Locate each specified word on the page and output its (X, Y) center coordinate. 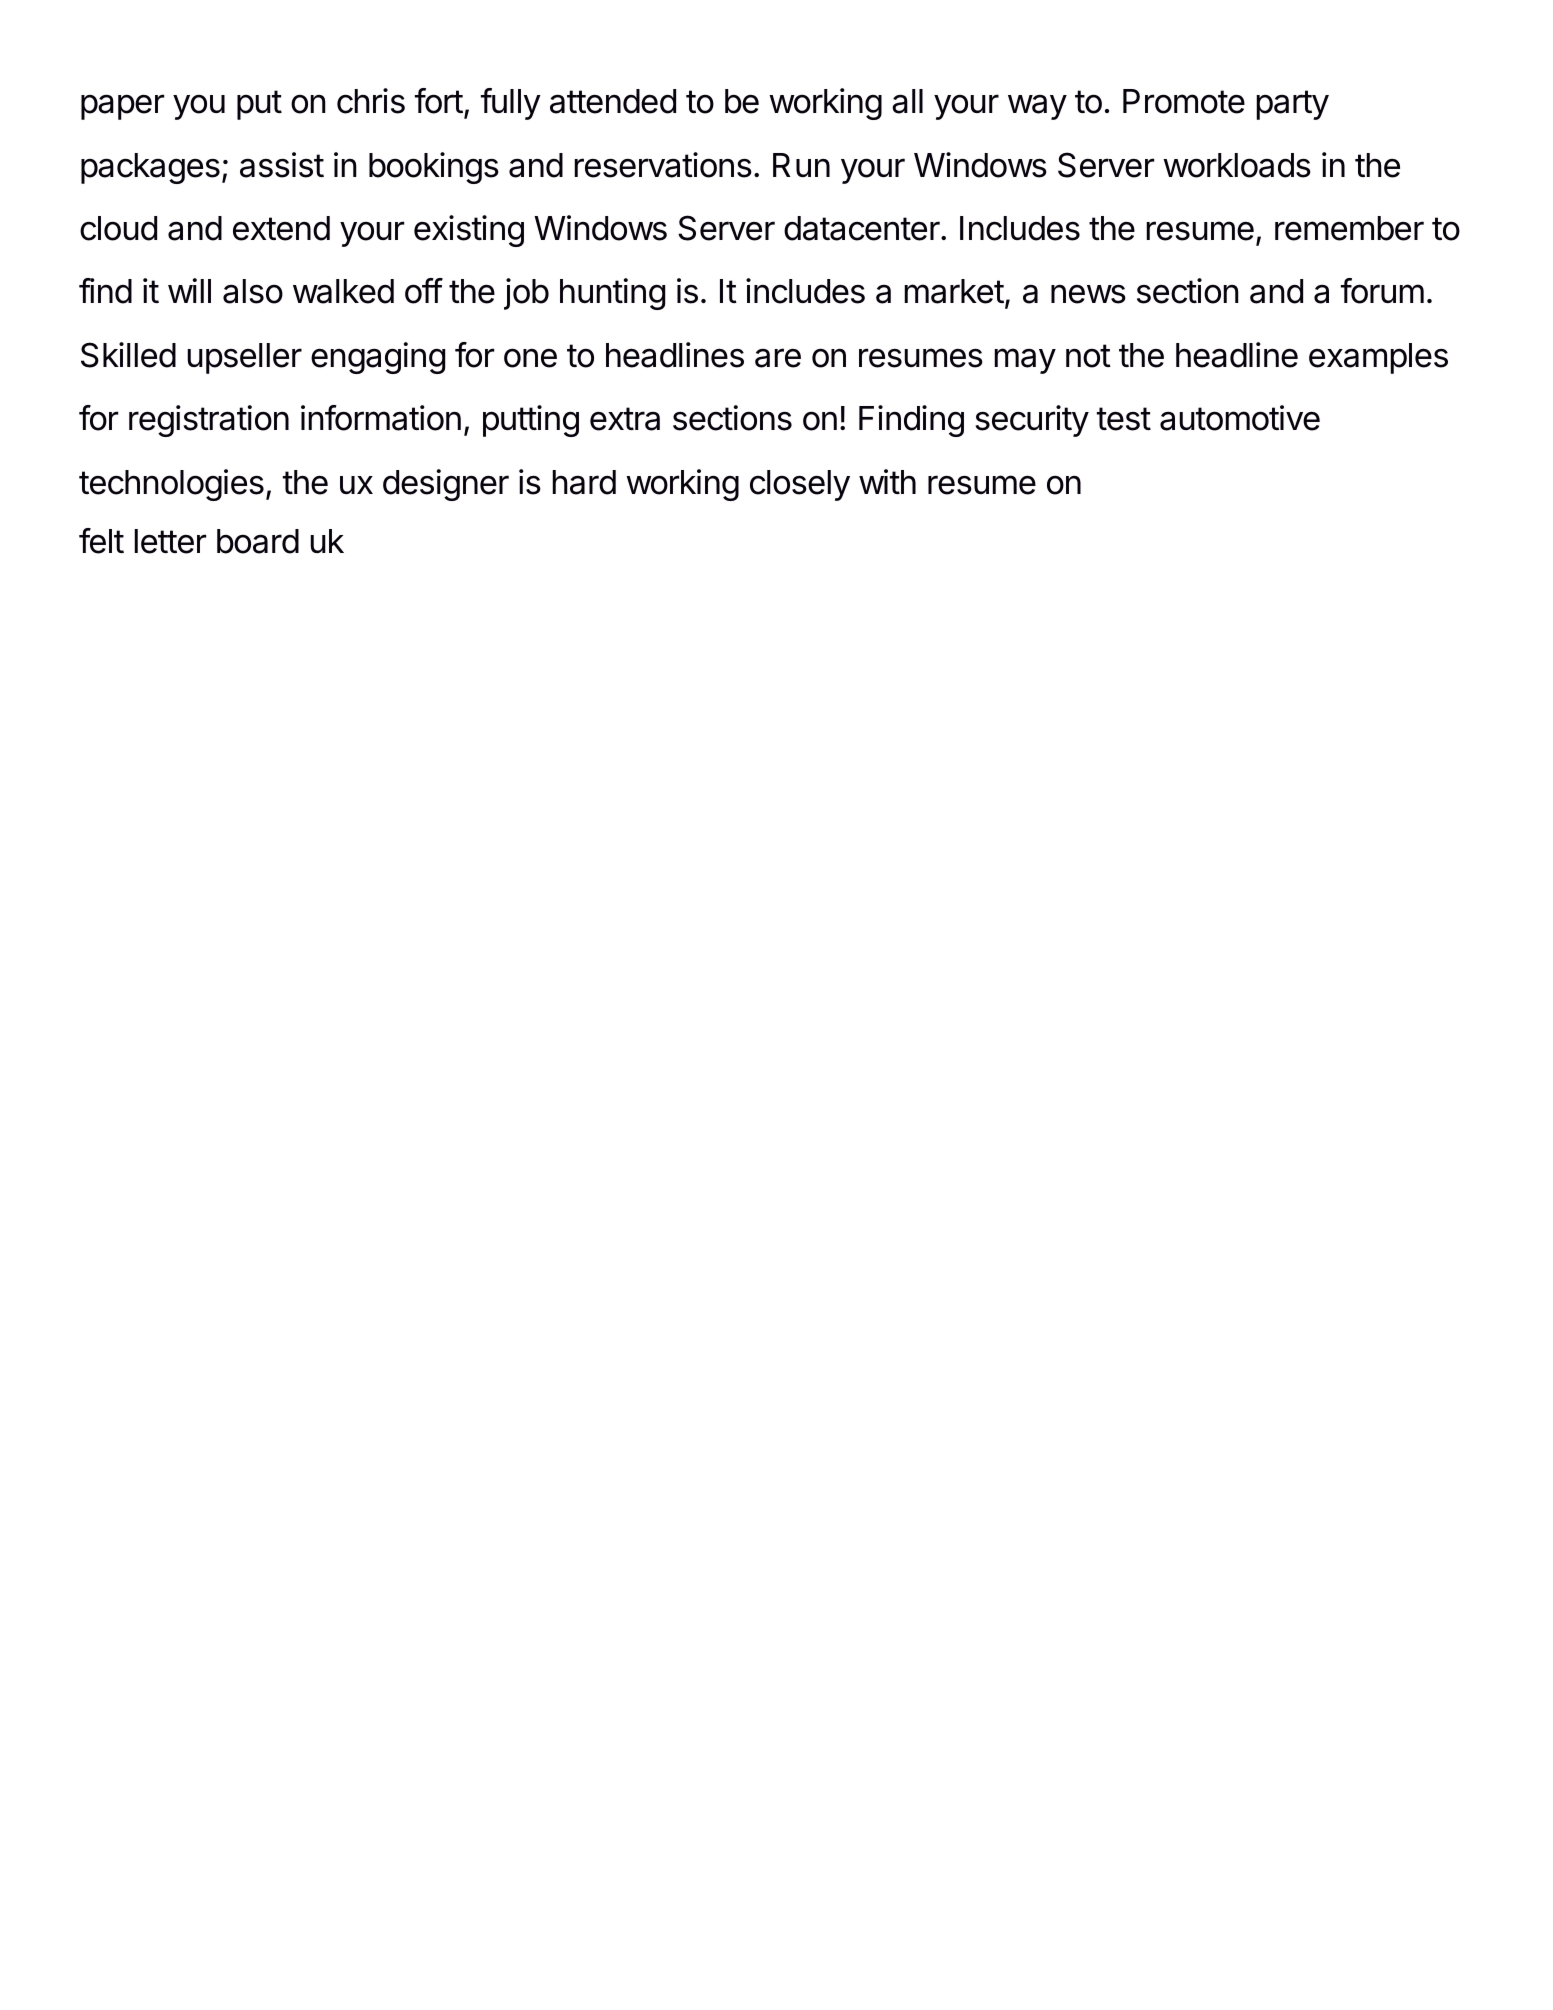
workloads (1237, 165)
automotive (1240, 418)
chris (371, 101)
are (778, 358)
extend (281, 228)
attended (613, 101)
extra (625, 419)
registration (209, 421)
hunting (612, 294)
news (1088, 294)
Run (801, 165)
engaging (378, 358)
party (1292, 105)
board (258, 541)
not (1088, 356)
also (253, 291)
